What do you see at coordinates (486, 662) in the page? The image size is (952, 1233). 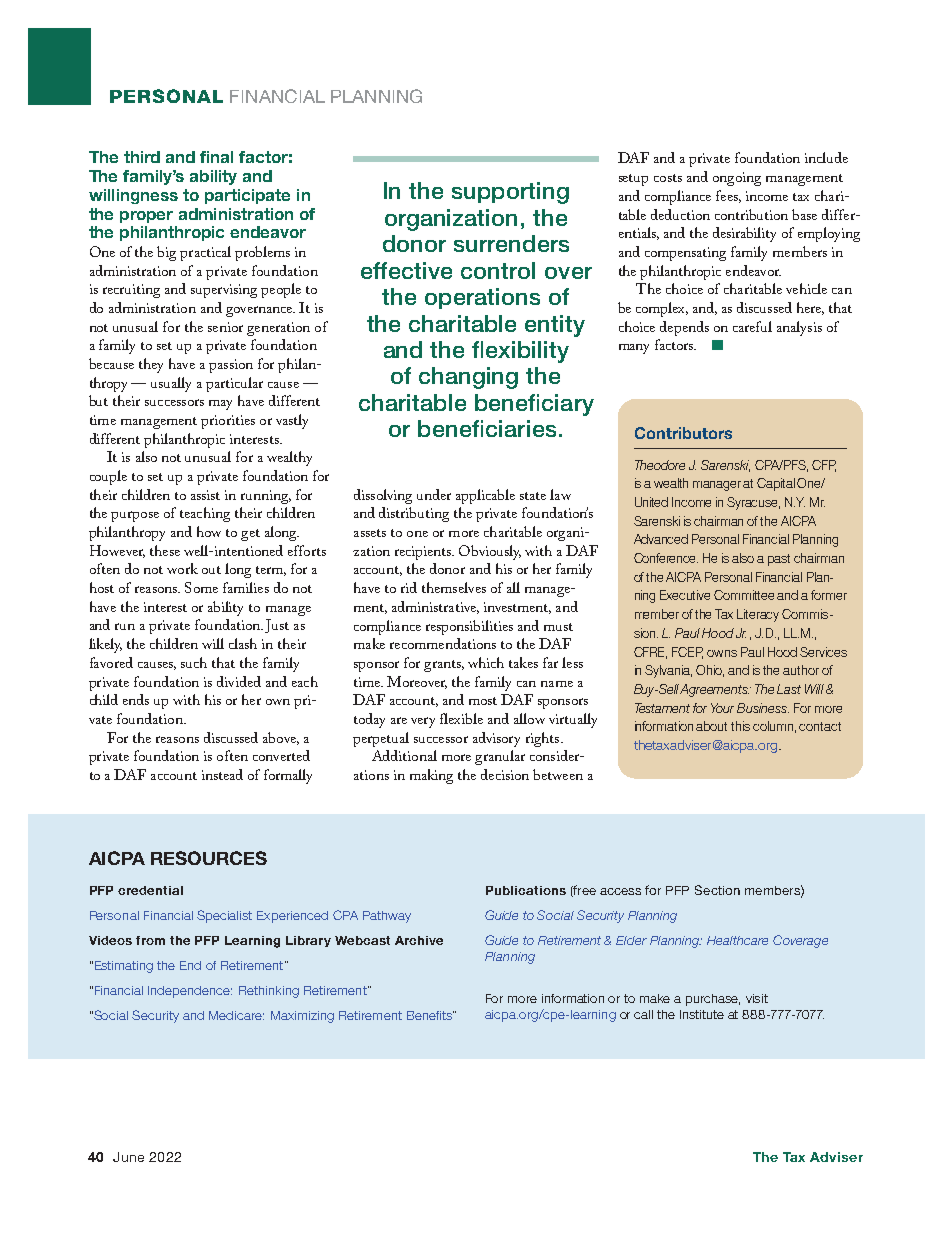 I see `which` at bounding box center [486, 662].
